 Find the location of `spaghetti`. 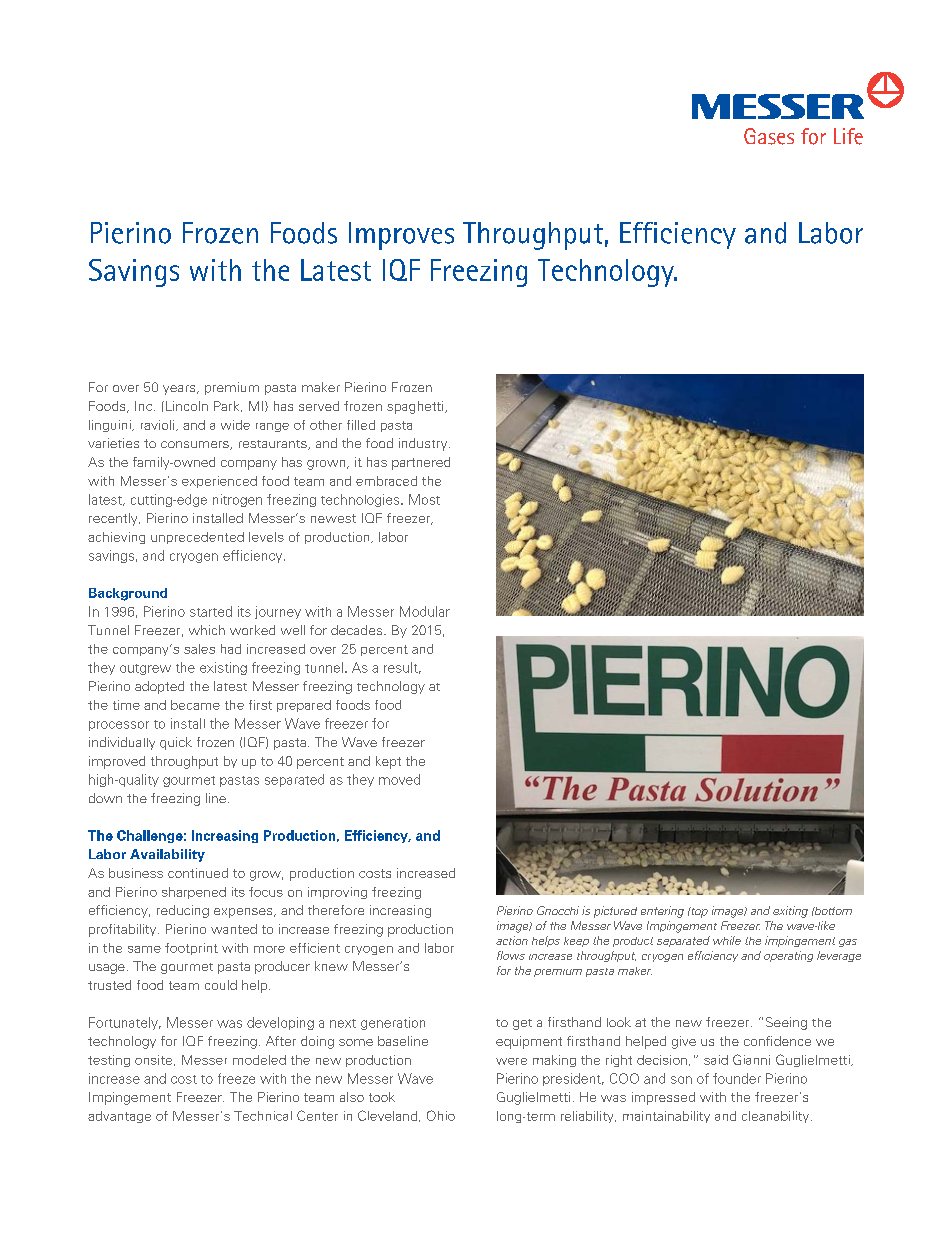

spaghetti is located at coordinates (416, 407).
